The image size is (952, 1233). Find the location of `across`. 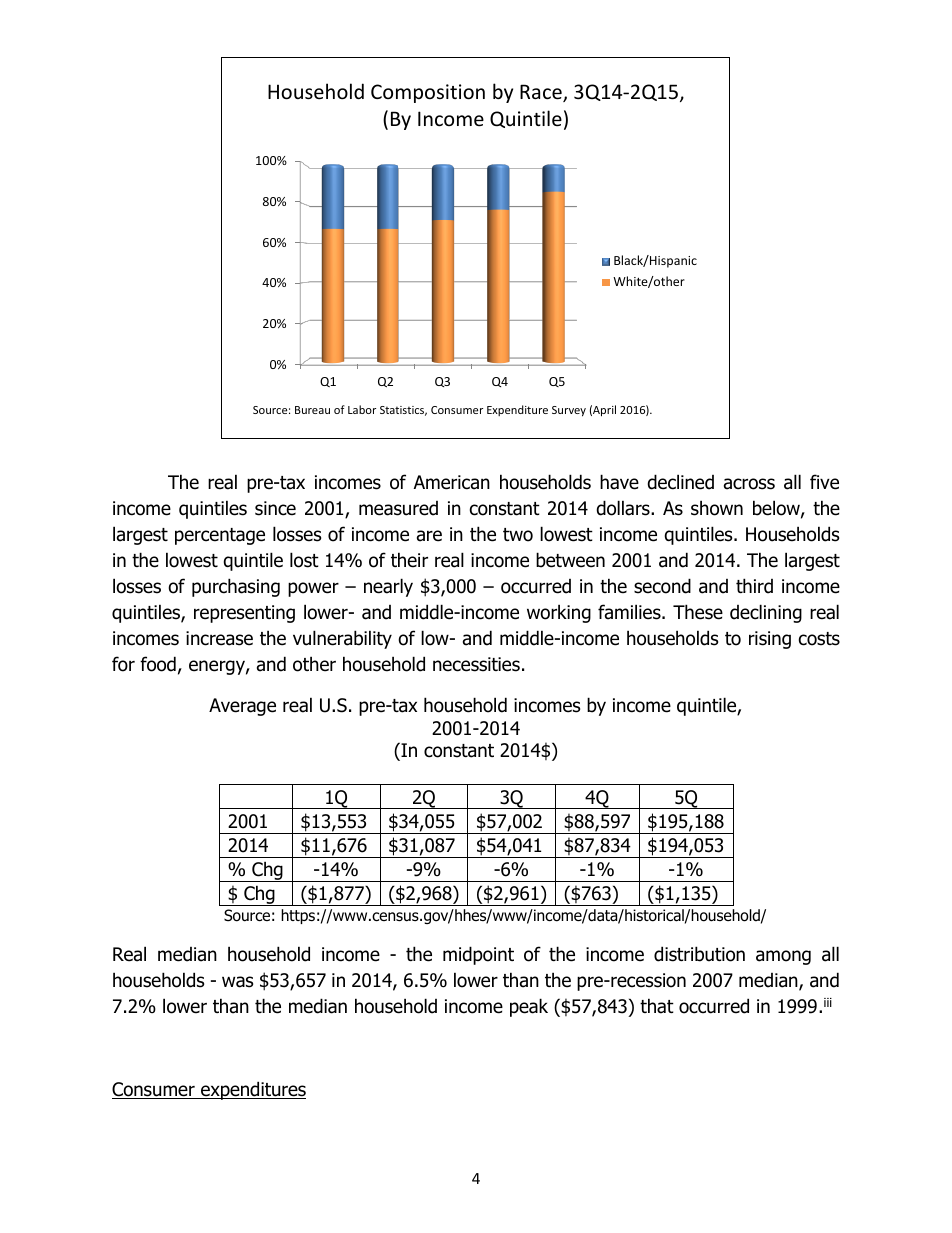

across is located at coordinates (749, 484).
